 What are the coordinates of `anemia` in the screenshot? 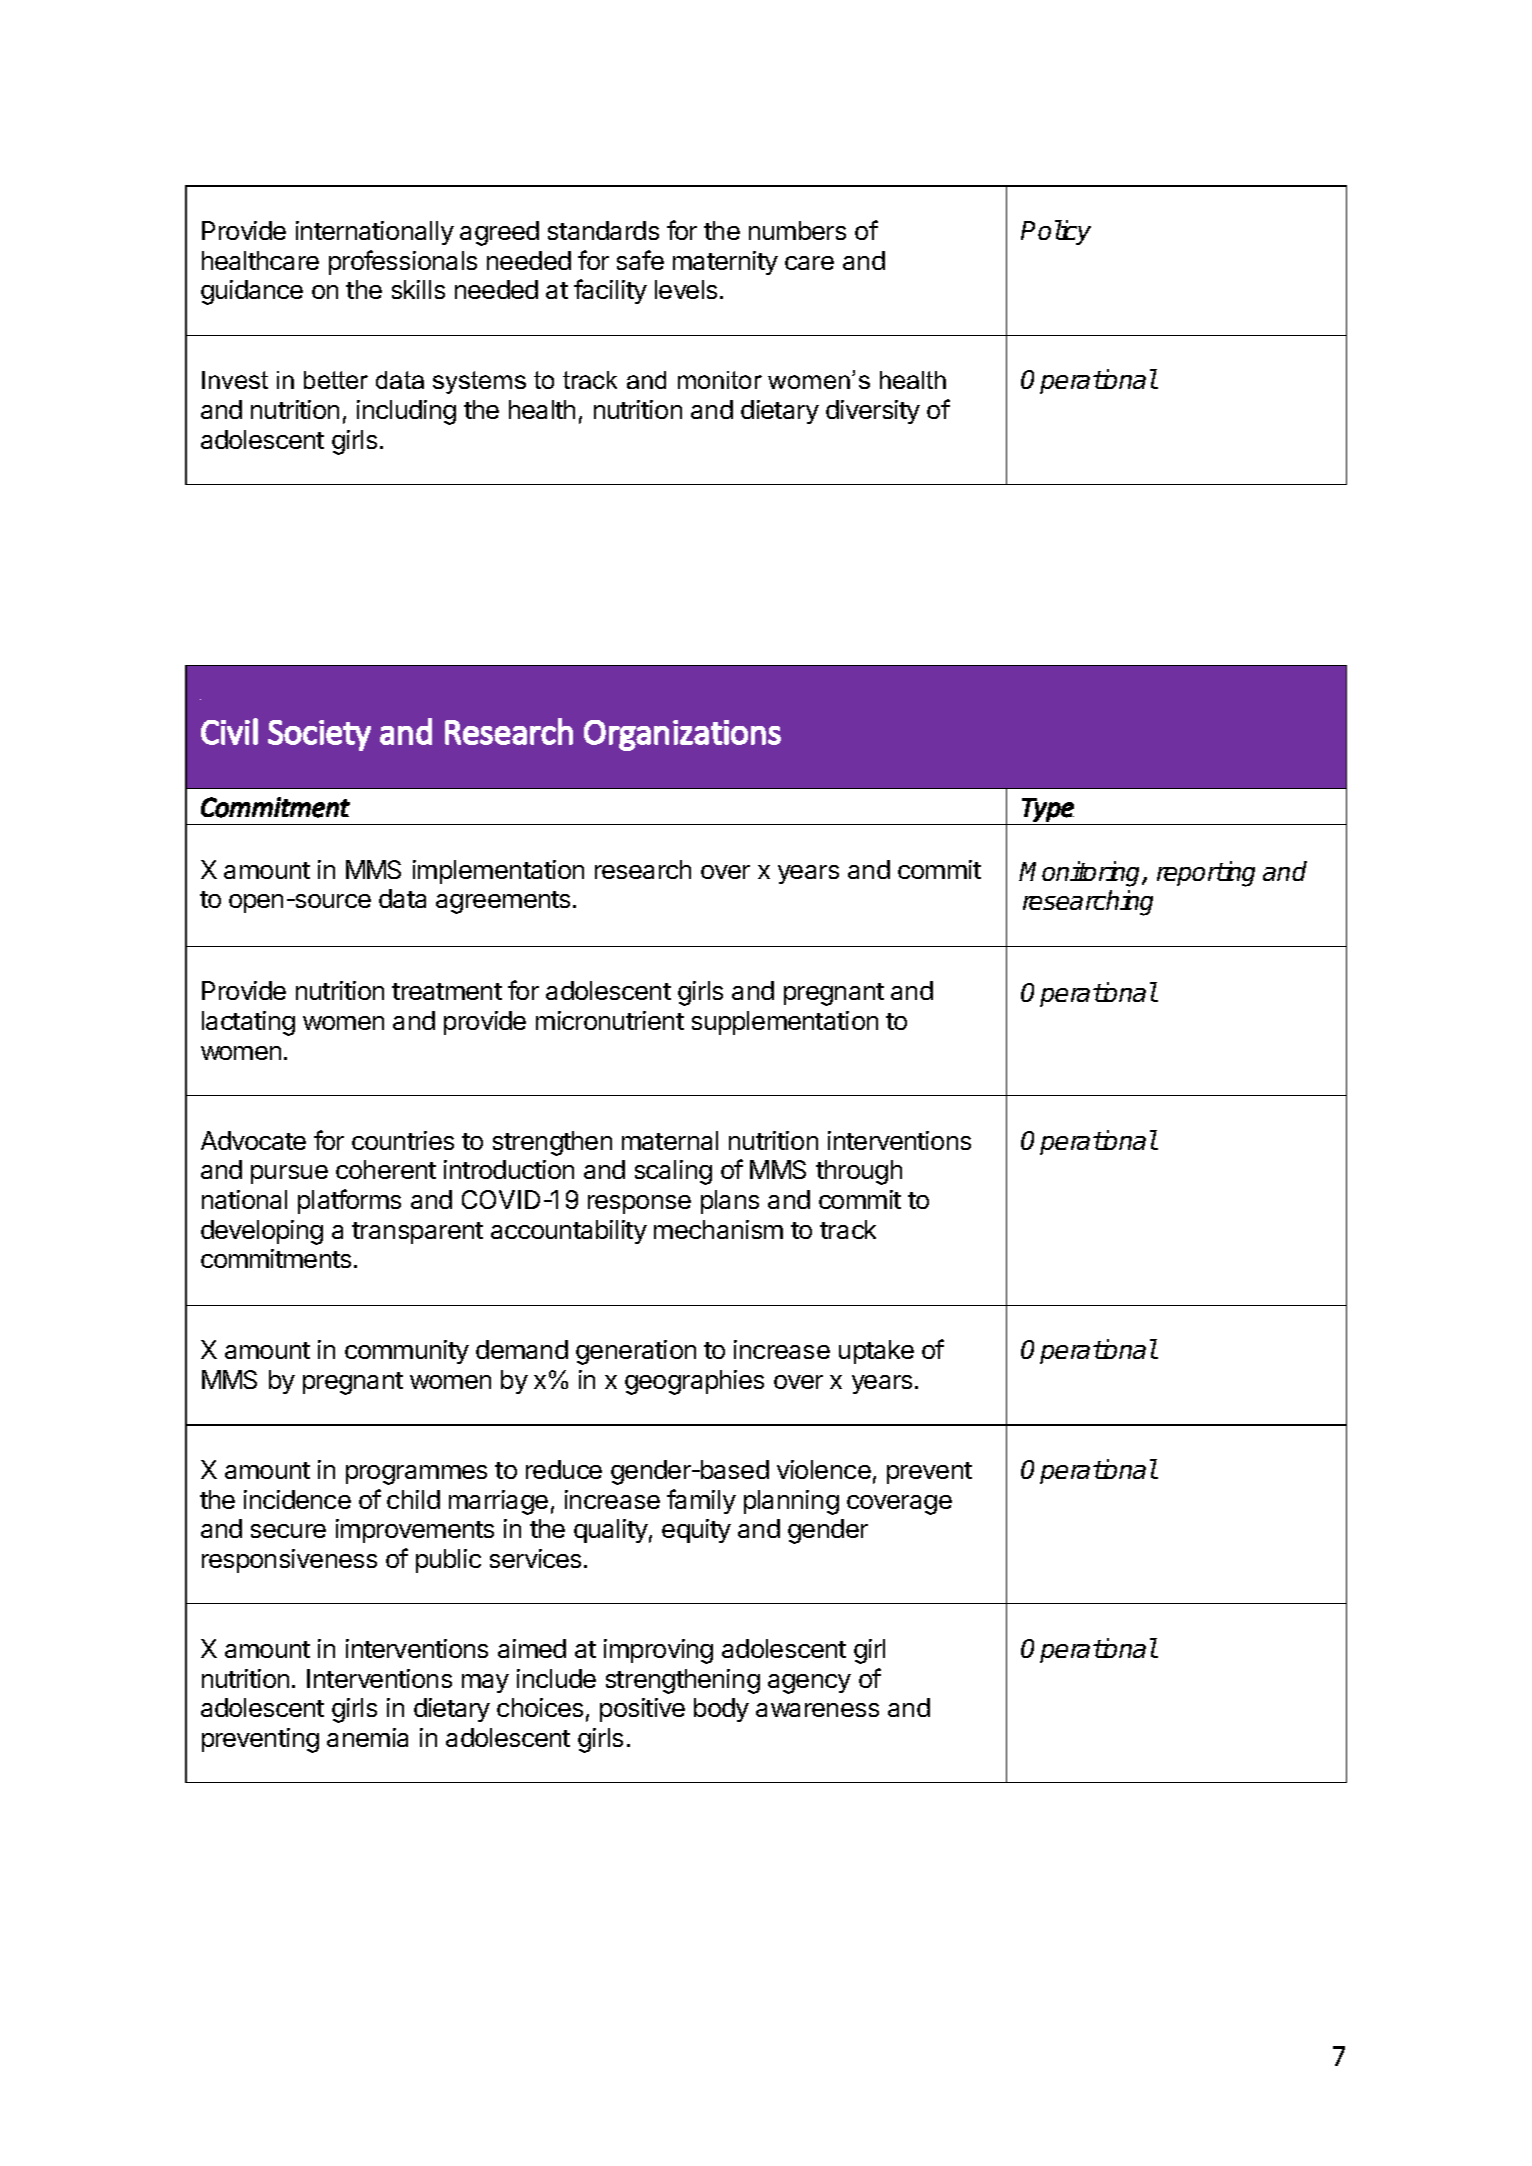 It's located at (367, 1737).
